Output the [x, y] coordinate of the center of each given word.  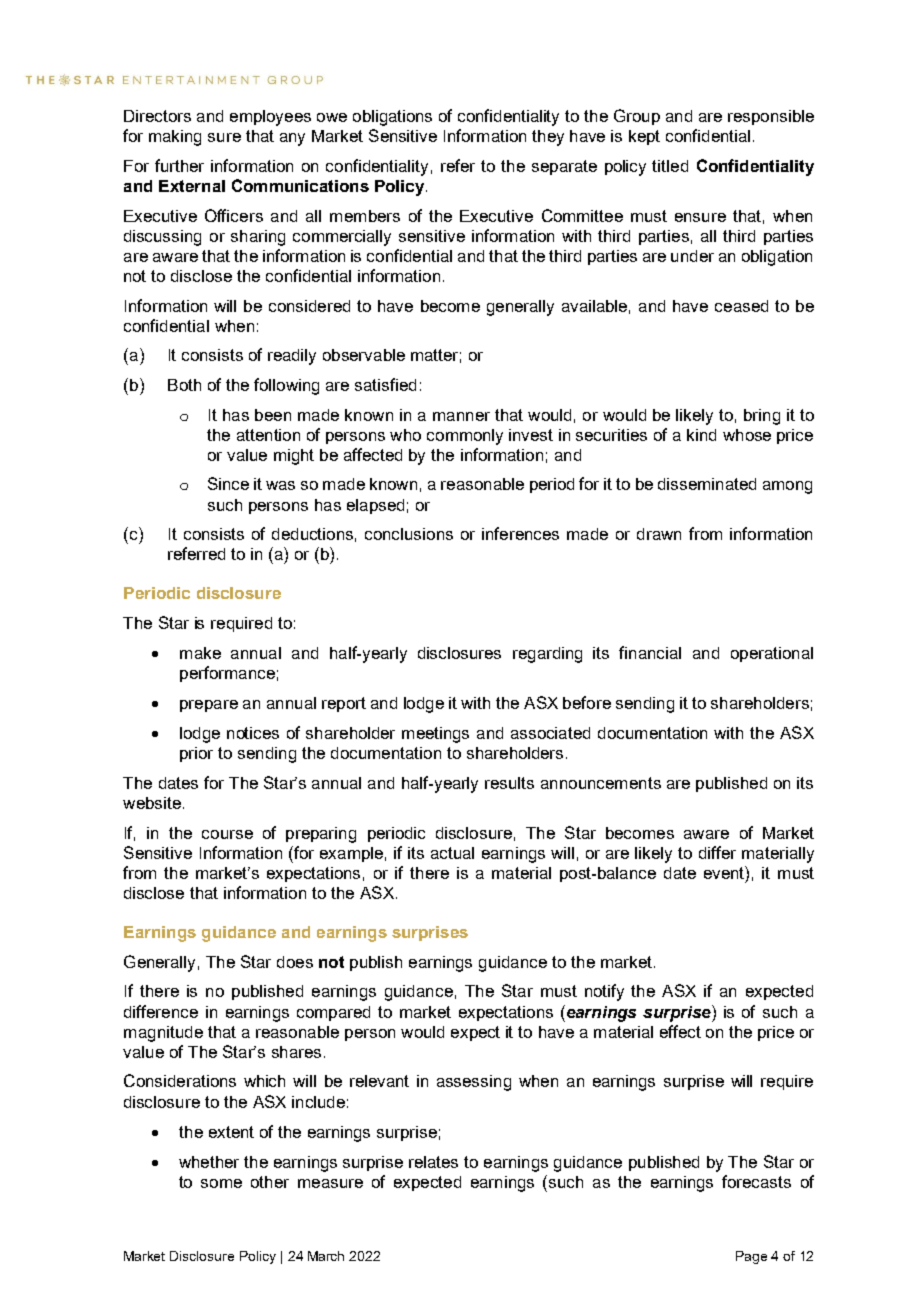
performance [227, 674]
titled [670, 166]
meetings [435, 735]
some [221, 1183]
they [548, 138]
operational [772, 654]
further [179, 165]
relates [433, 1162]
